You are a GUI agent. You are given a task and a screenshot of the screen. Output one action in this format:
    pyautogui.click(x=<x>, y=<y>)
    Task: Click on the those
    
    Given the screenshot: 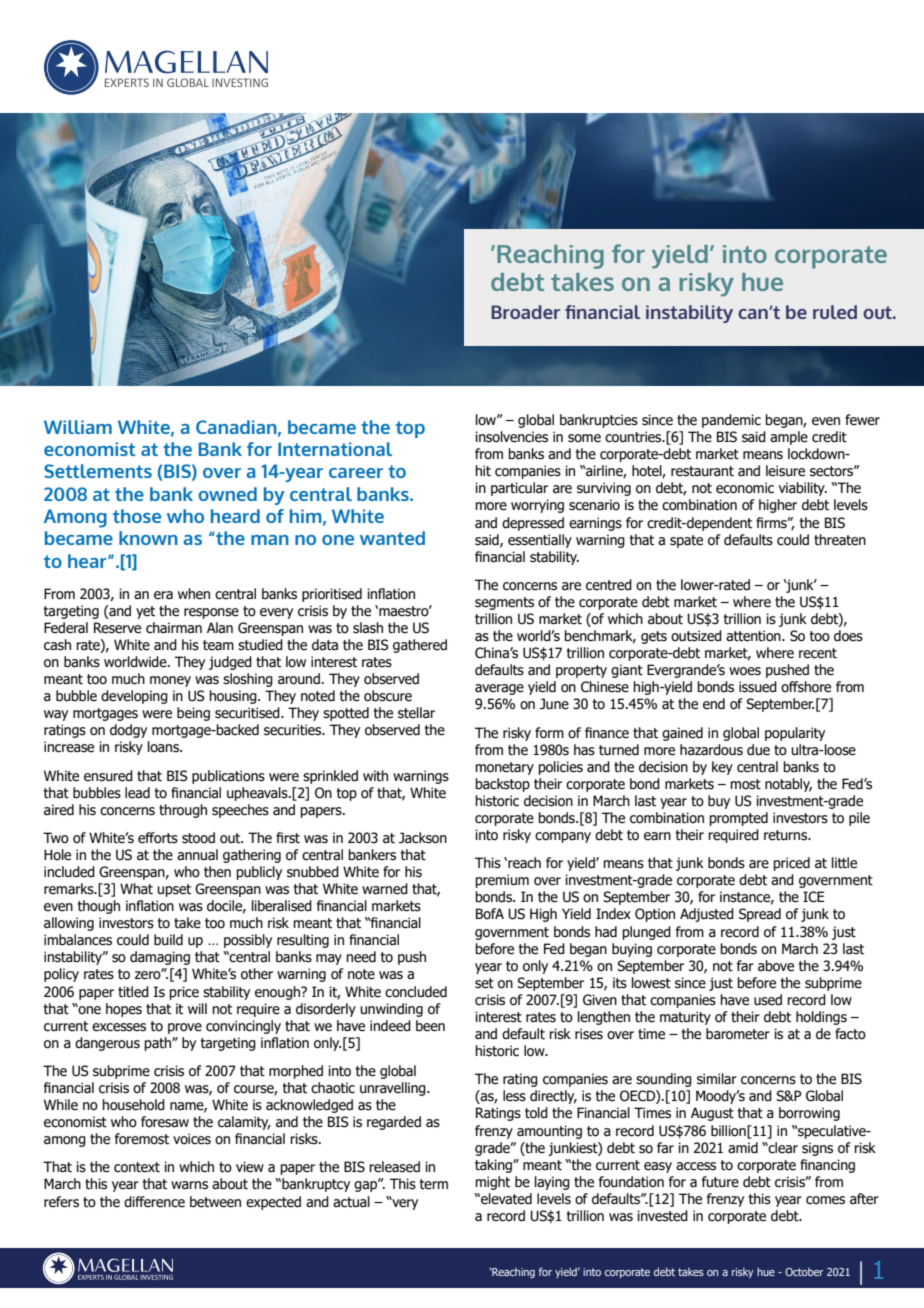 What is the action you would take?
    pyautogui.click(x=137, y=516)
